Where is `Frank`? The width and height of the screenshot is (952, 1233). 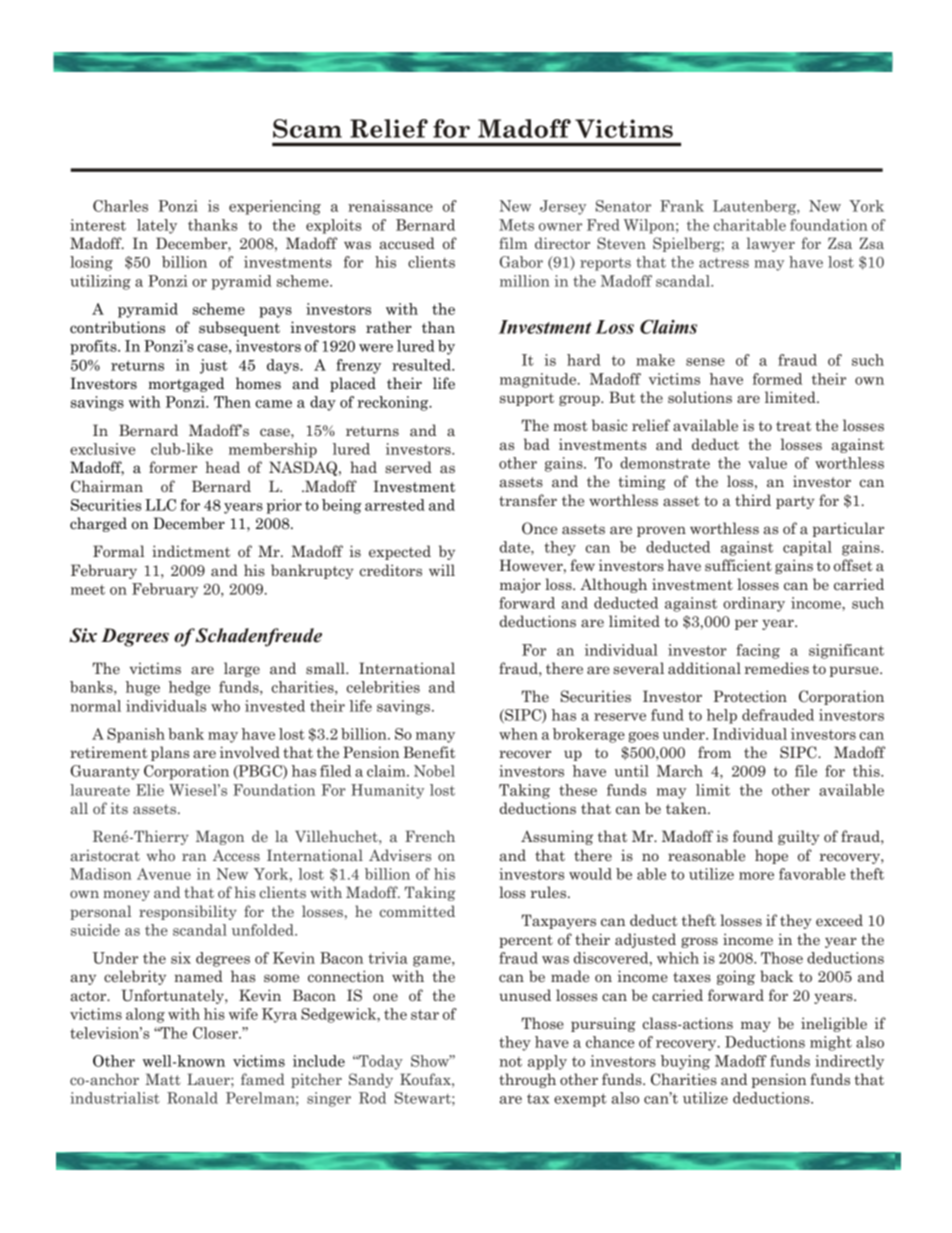
Frank is located at coordinates (682, 206).
